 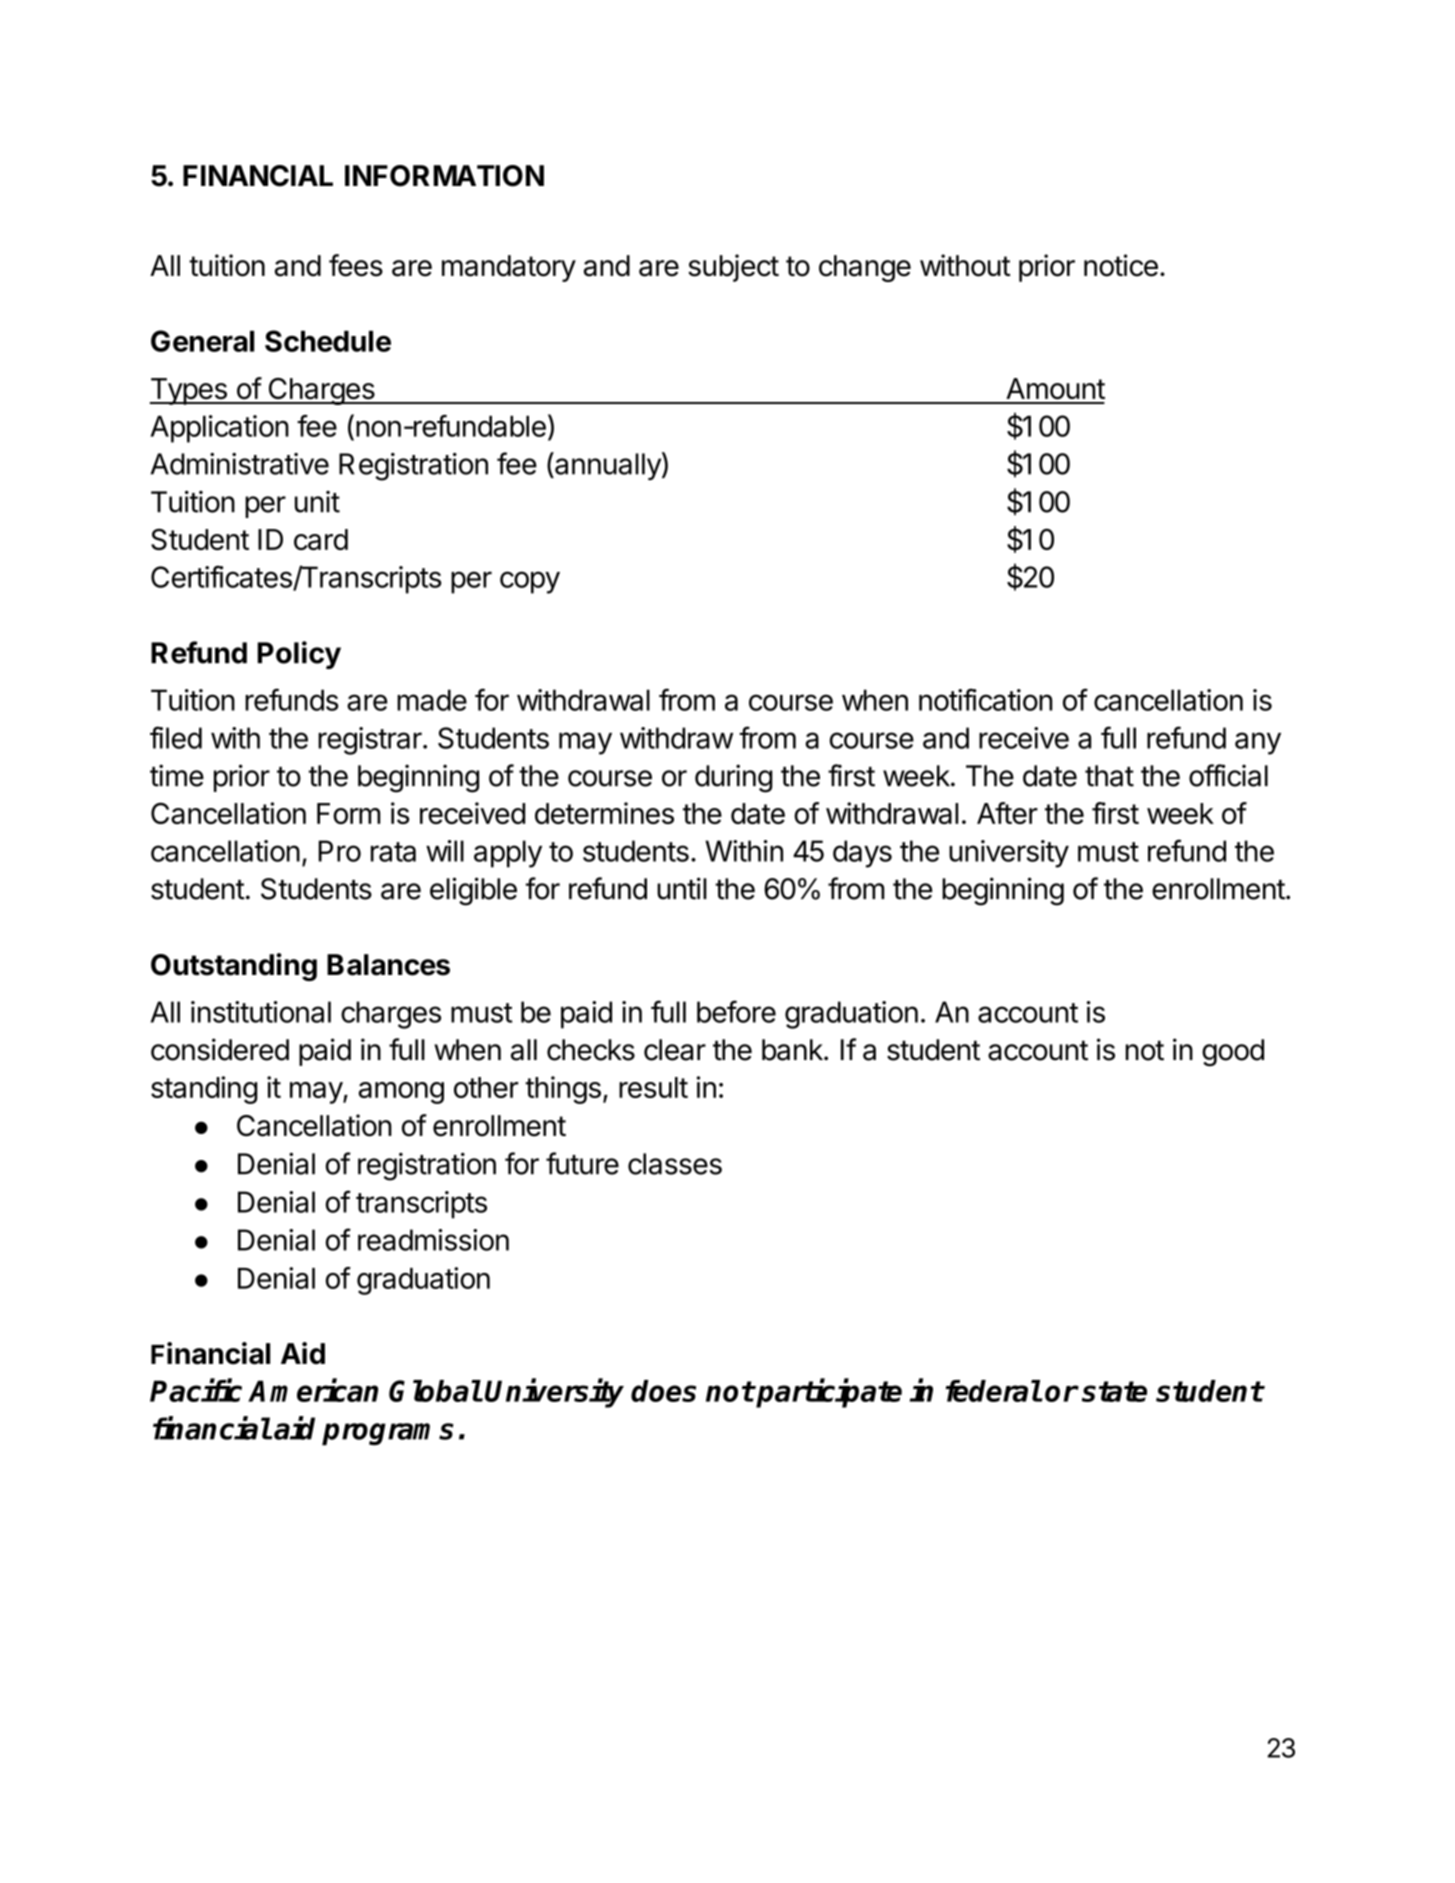 I want to click on until, so click(x=682, y=888).
